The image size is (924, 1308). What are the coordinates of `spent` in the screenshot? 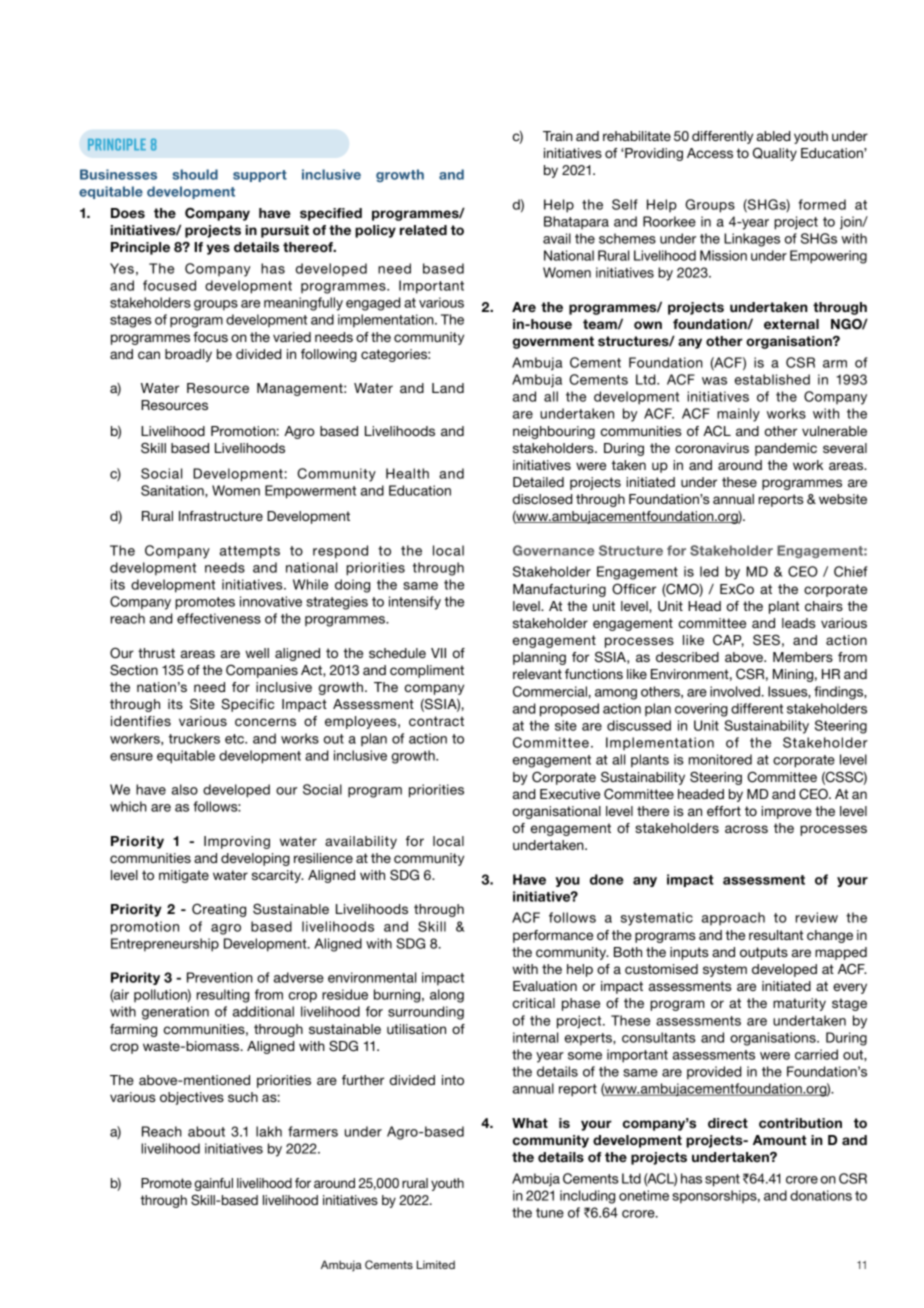 It's located at (722, 1180).
